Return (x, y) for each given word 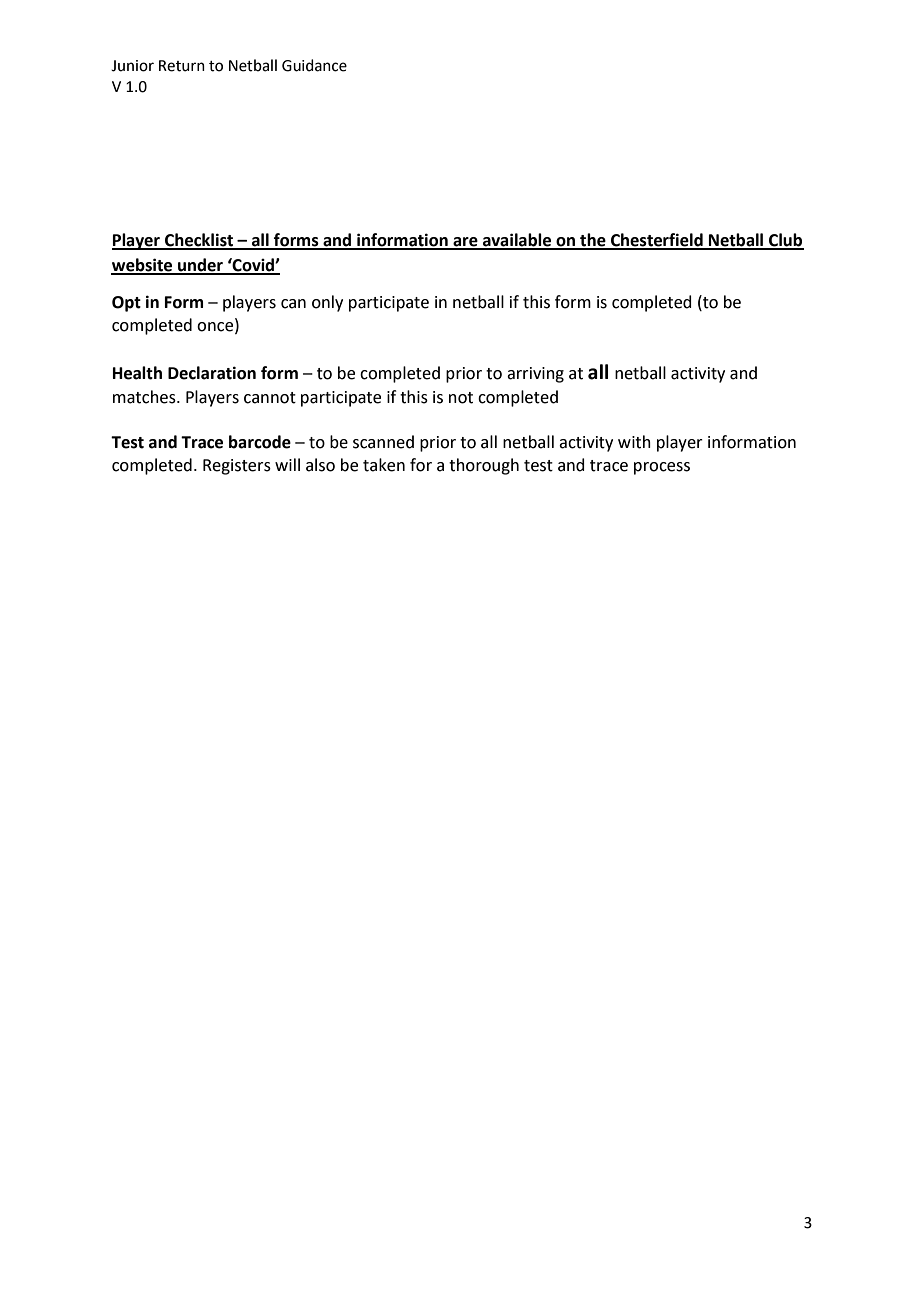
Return (182, 66)
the (593, 241)
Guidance (314, 65)
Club (785, 241)
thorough (484, 466)
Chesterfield (657, 241)
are (465, 243)
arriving (535, 375)
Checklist (199, 241)
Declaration (212, 373)
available (517, 241)
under (200, 266)
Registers (237, 467)
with (634, 442)
